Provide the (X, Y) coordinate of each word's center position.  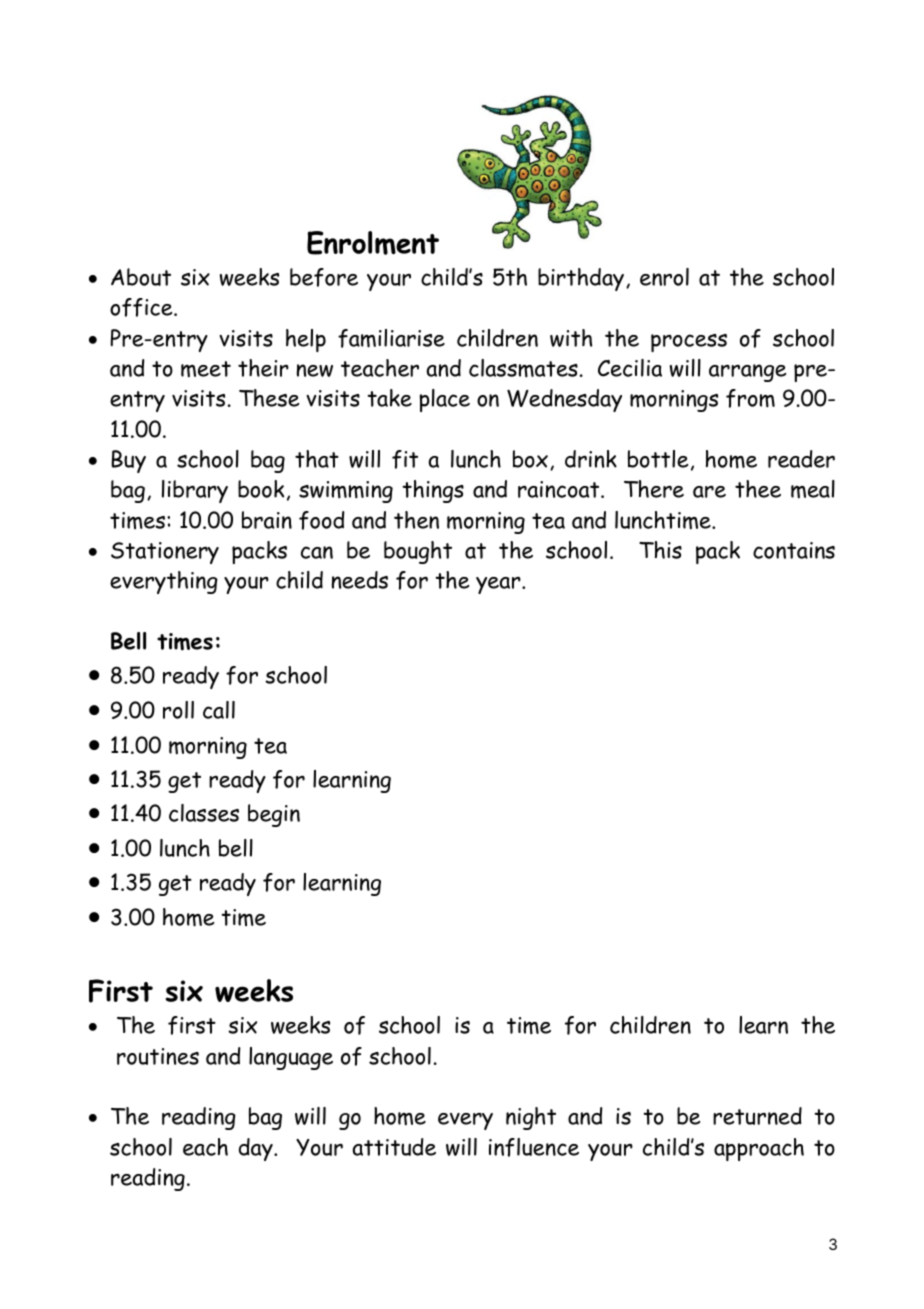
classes (204, 813)
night (531, 1118)
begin (274, 815)
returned (757, 1116)
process (689, 343)
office (142, 307)
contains (794, 550)
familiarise (391, 338)
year (499, 585)
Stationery (165, 553)
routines (158, 1056)
